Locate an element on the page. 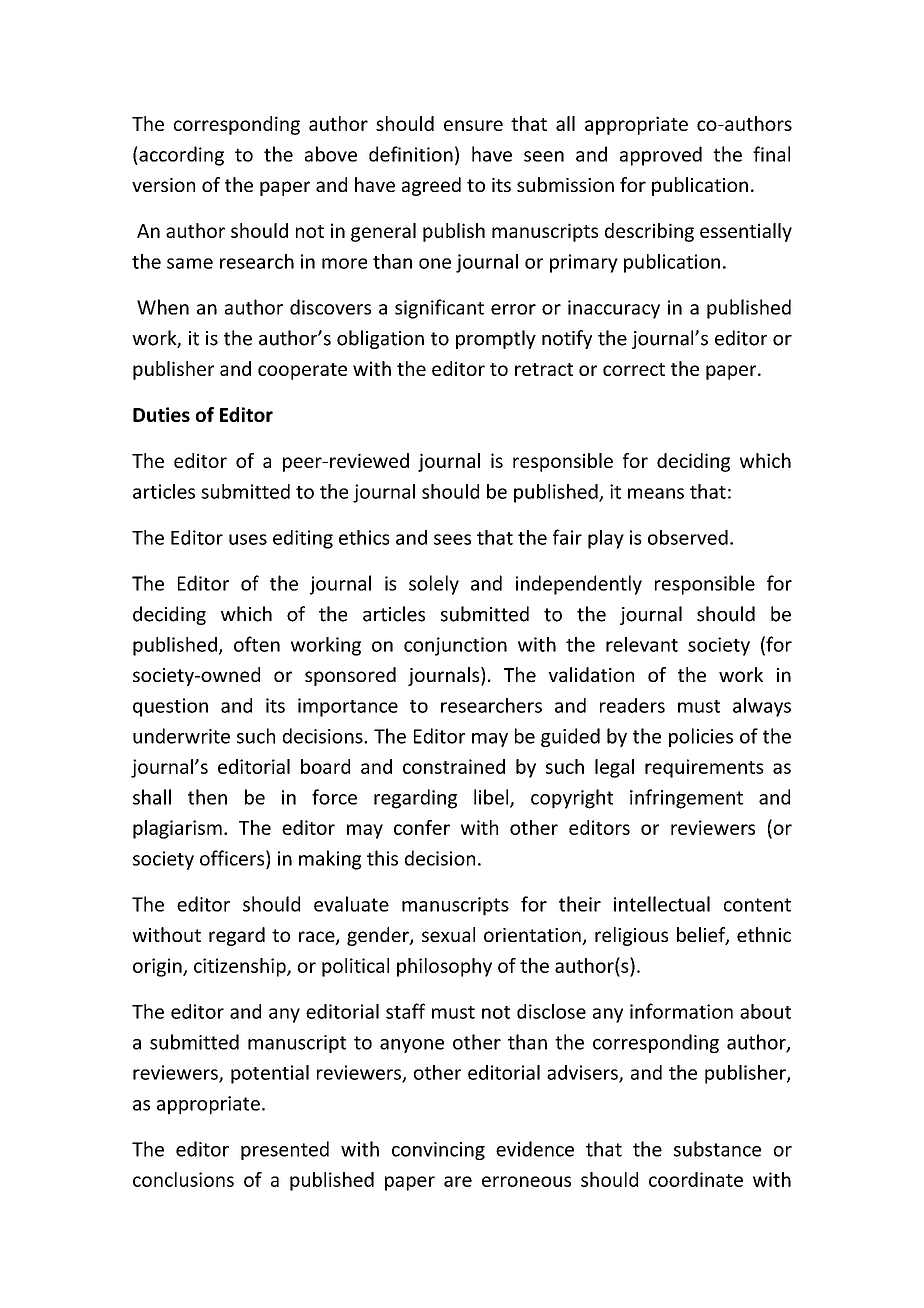 The height and width of the image is (1308, 924). intellectual is located at coordinates (662, 904).
